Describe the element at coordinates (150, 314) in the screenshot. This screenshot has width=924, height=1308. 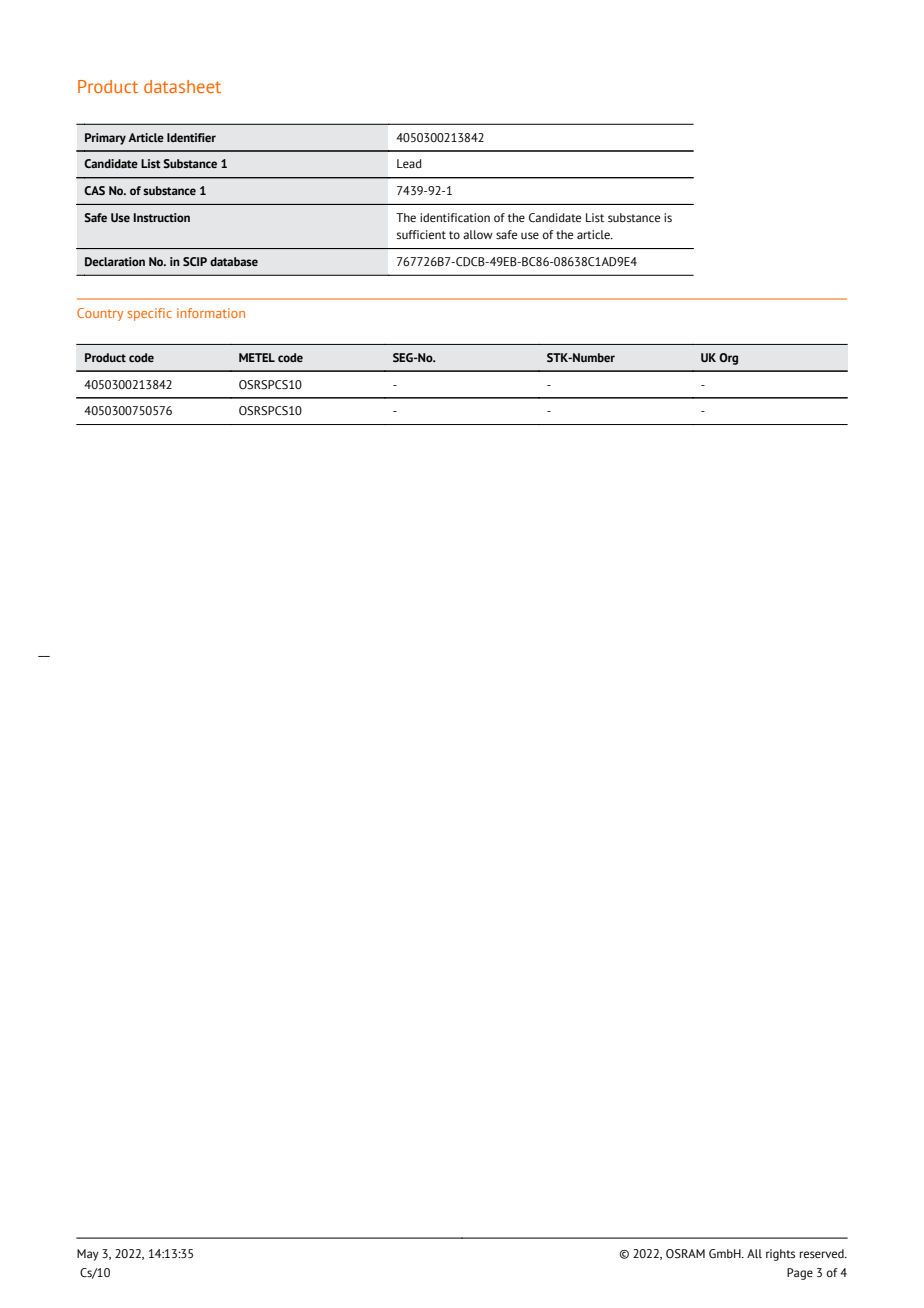
I see `specific` at that location.
